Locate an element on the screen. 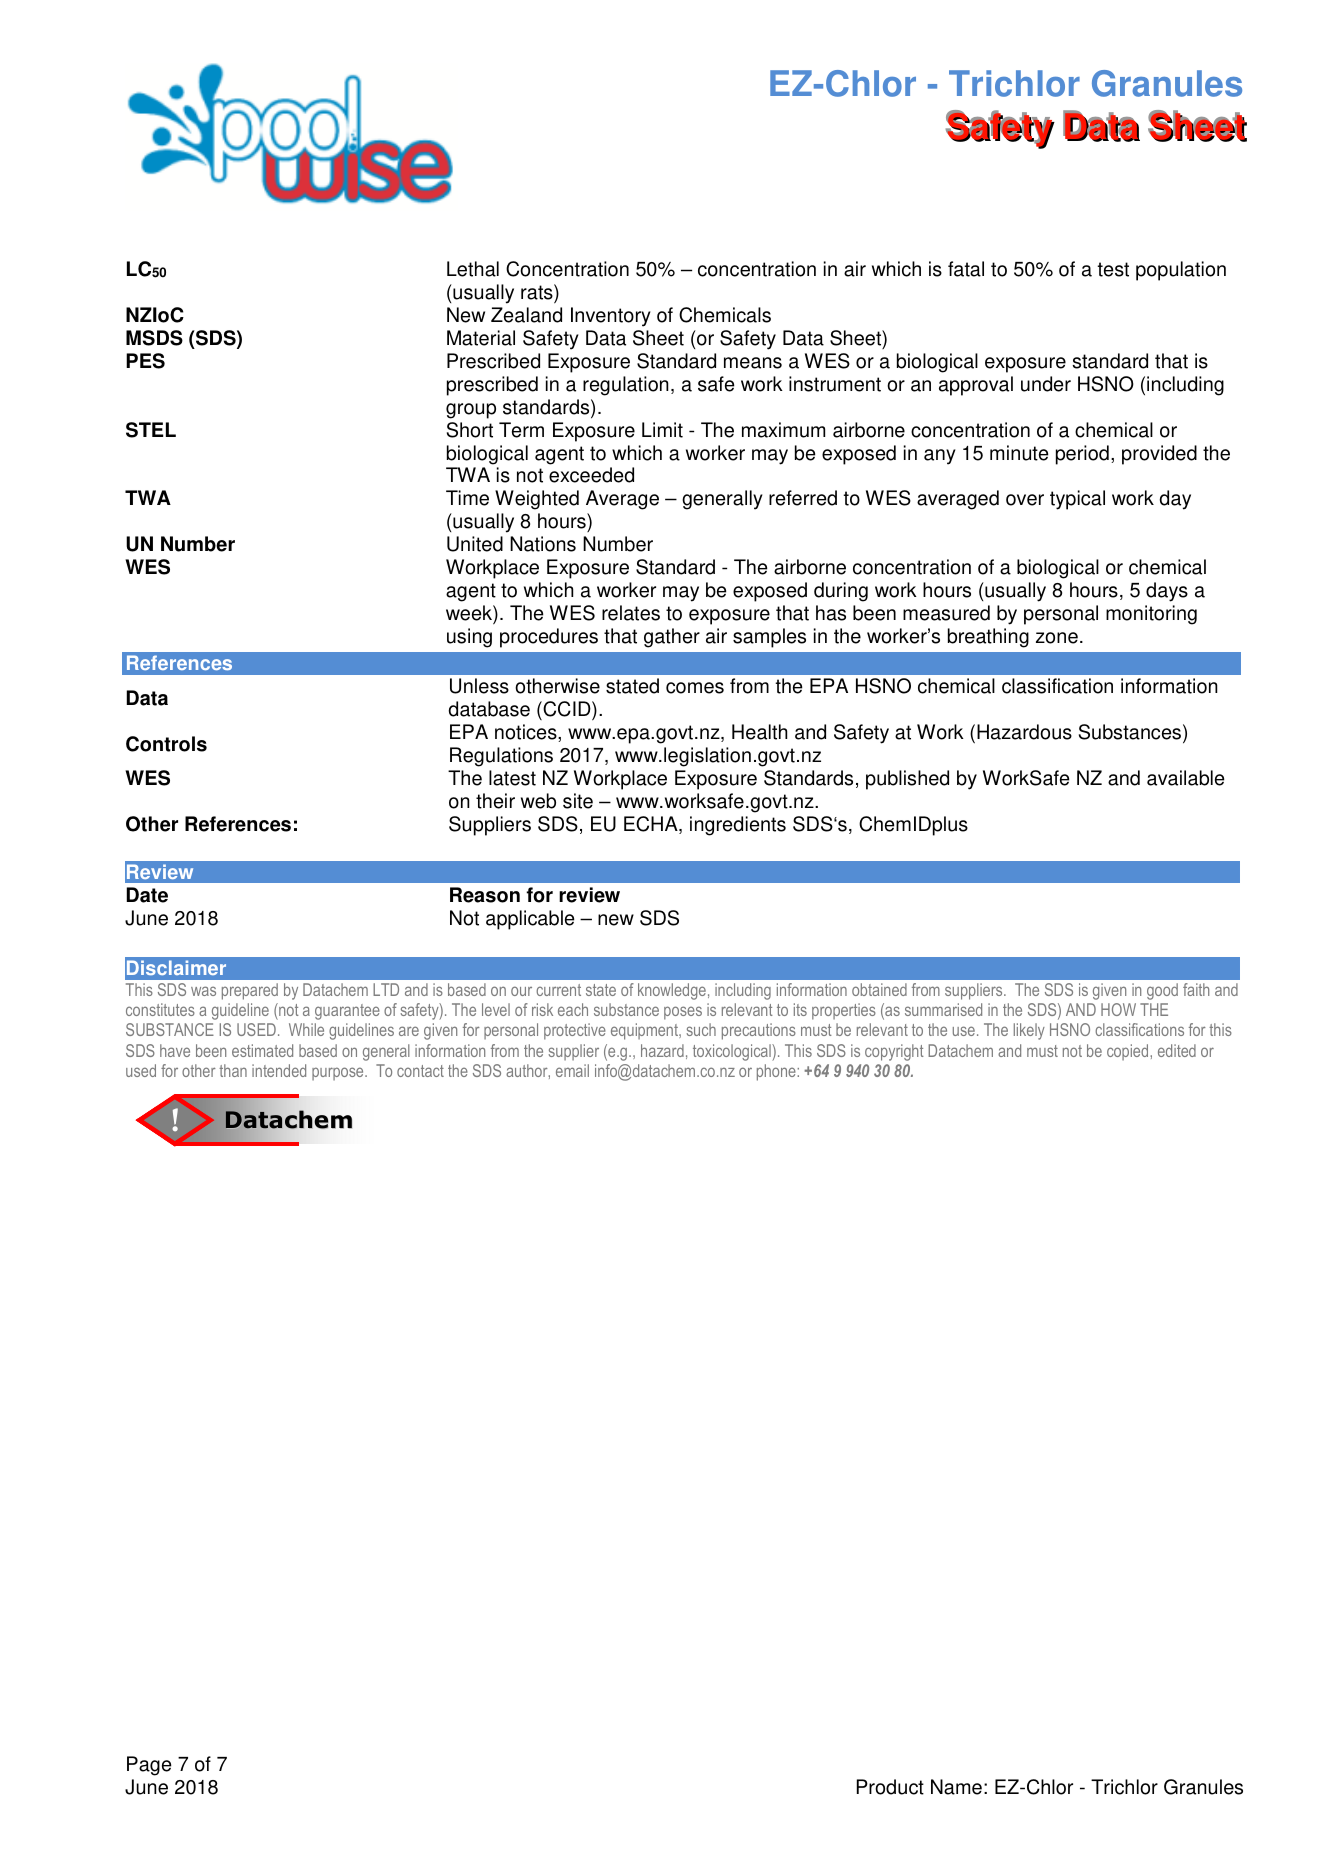 This screenshot has width=1318, height=1866. under is located at coordinates (1046, 384).
